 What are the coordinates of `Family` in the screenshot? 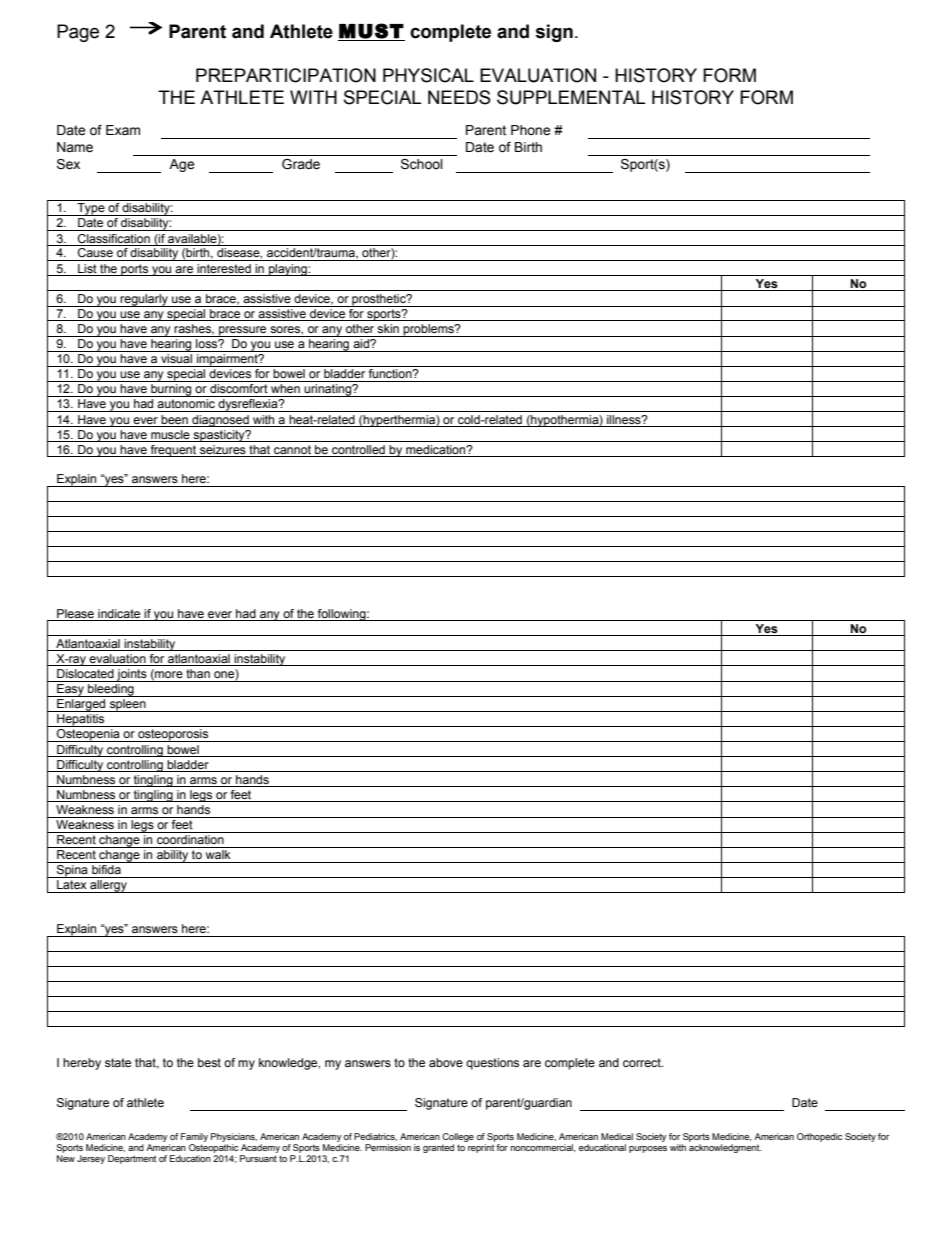 It's located at (194, 1139).
